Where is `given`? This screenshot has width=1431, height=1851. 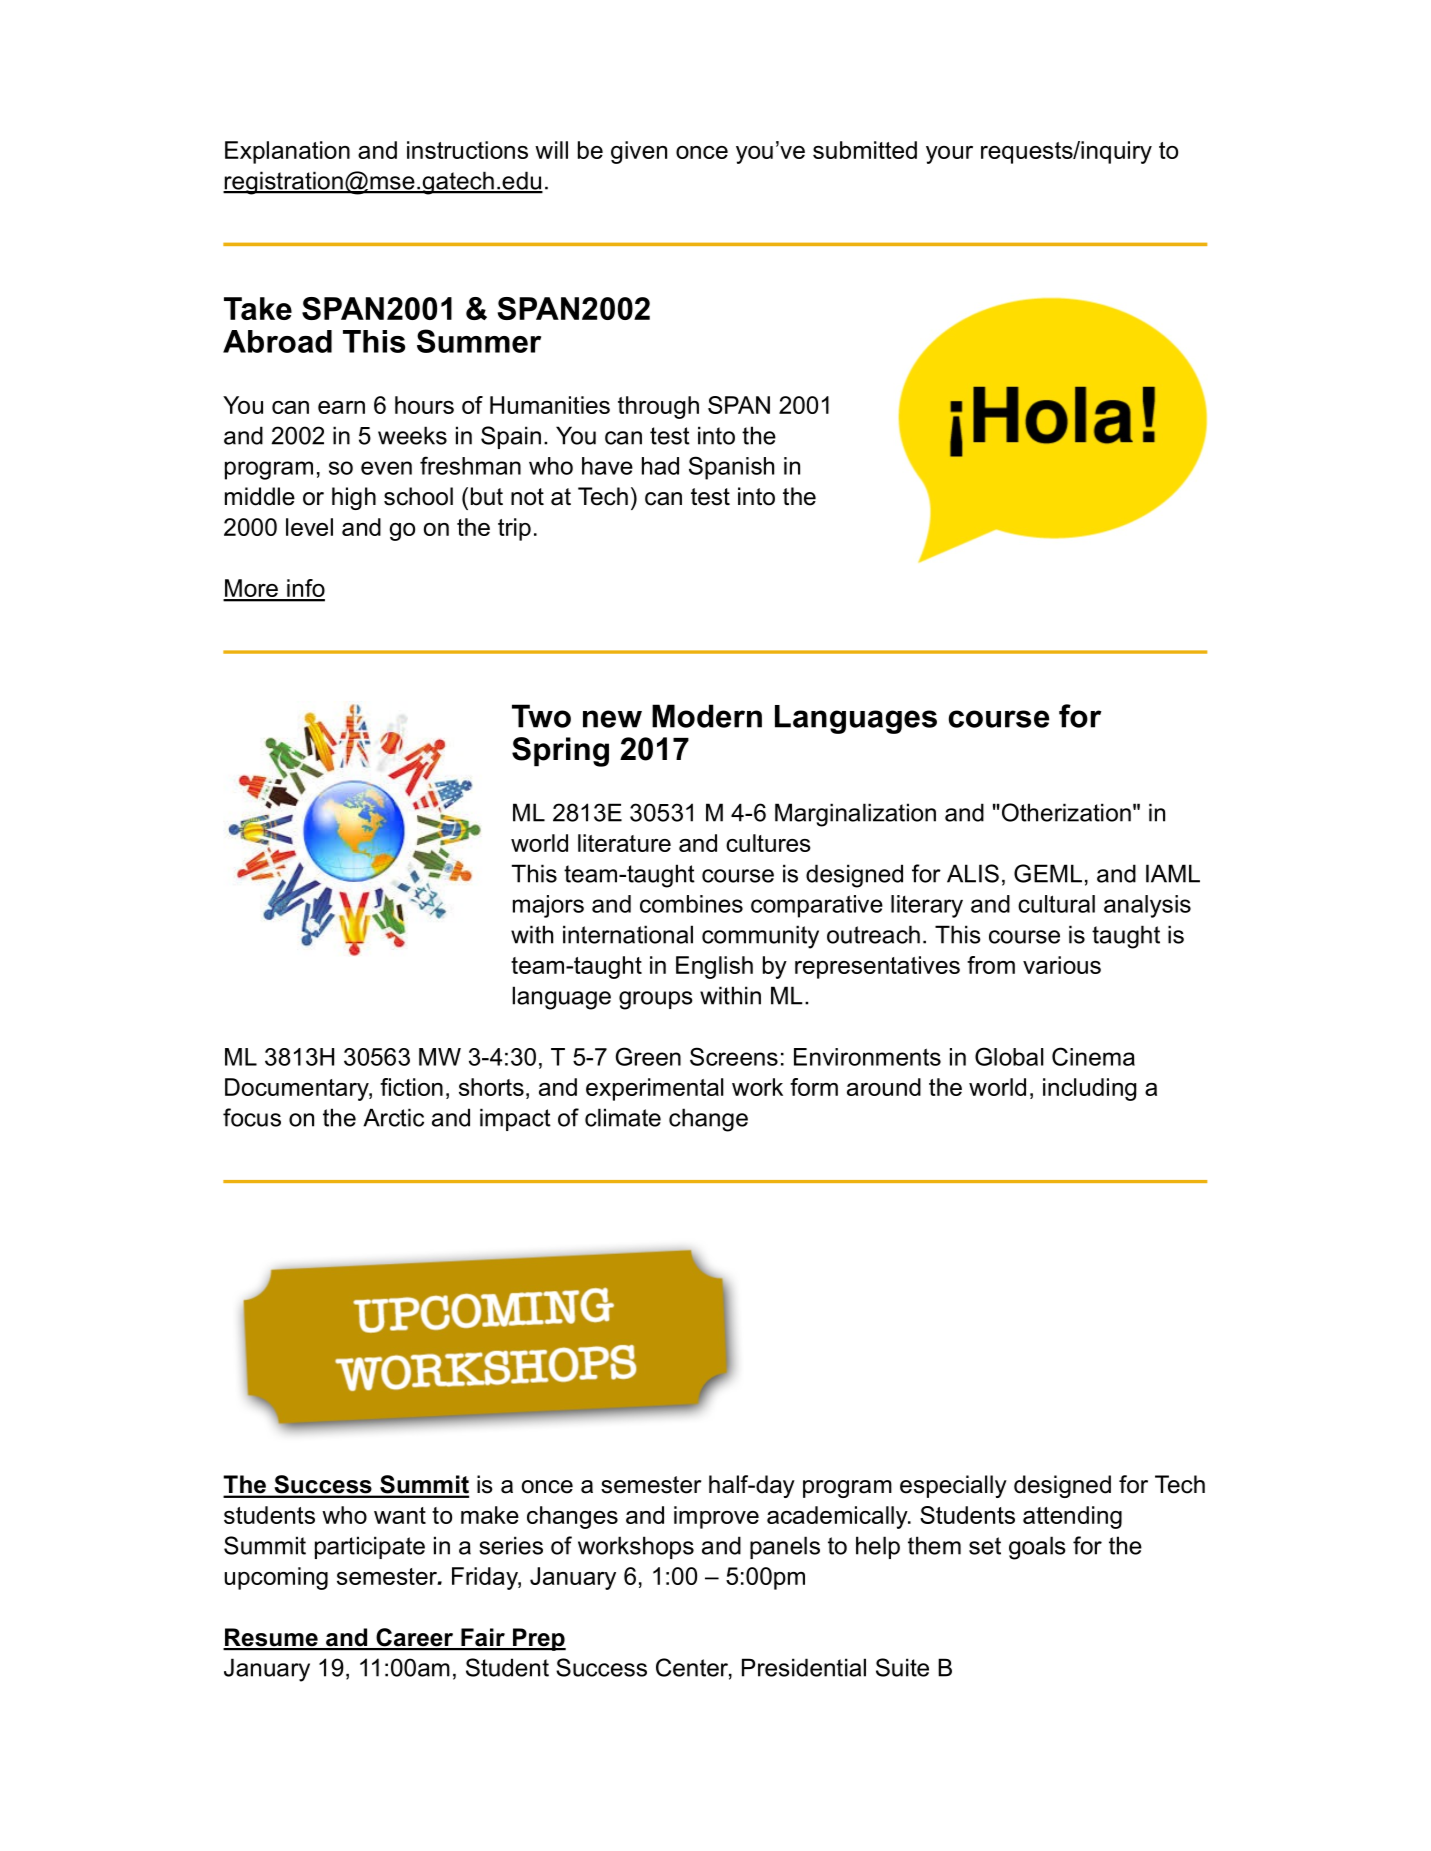 given is located at coordinates (639, 152).
